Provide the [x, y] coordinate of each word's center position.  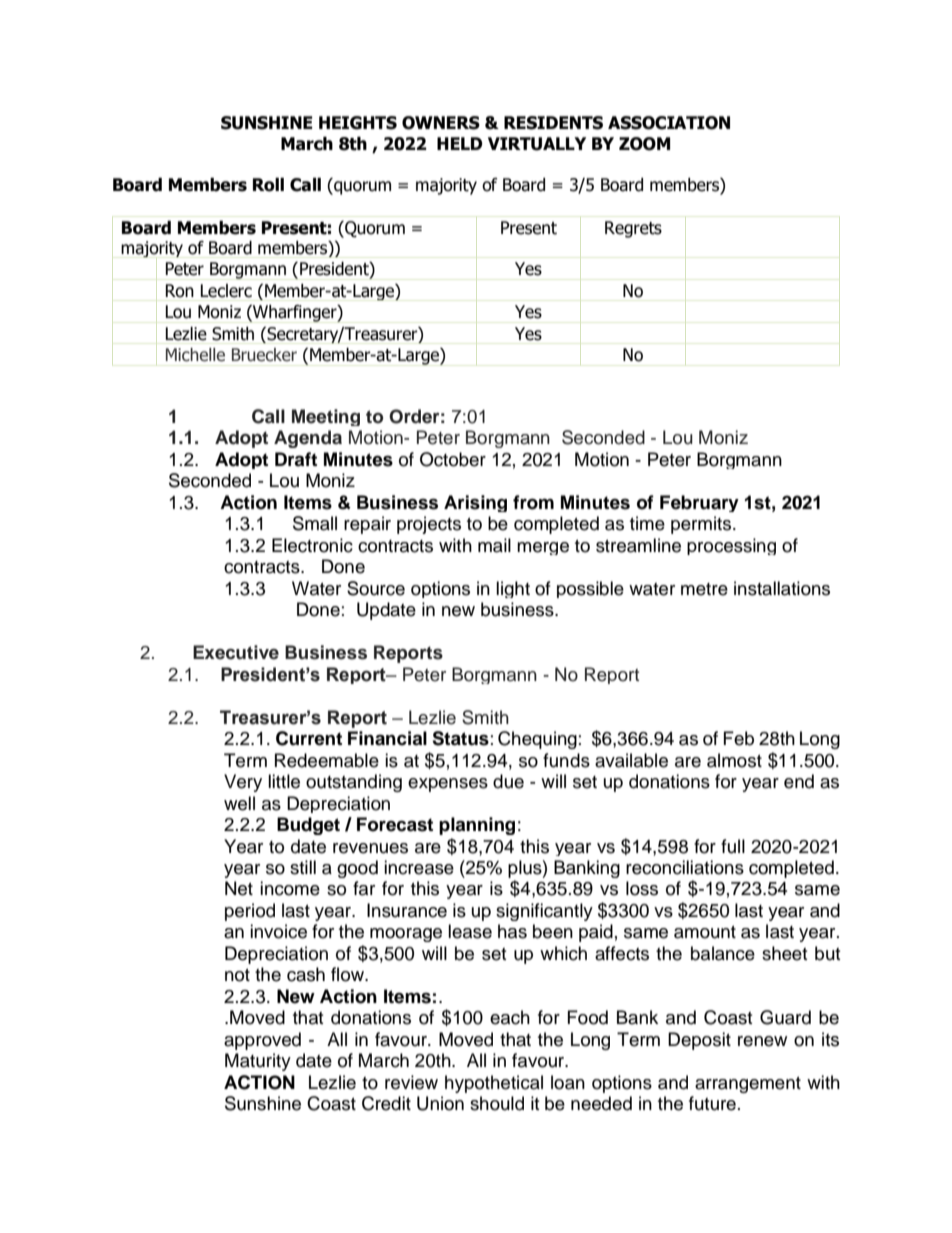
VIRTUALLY [537, 144]
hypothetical [494, 1084]
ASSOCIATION [669, 123]
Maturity [258, 1062]
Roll [268, 185]
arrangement [748, 1085]
